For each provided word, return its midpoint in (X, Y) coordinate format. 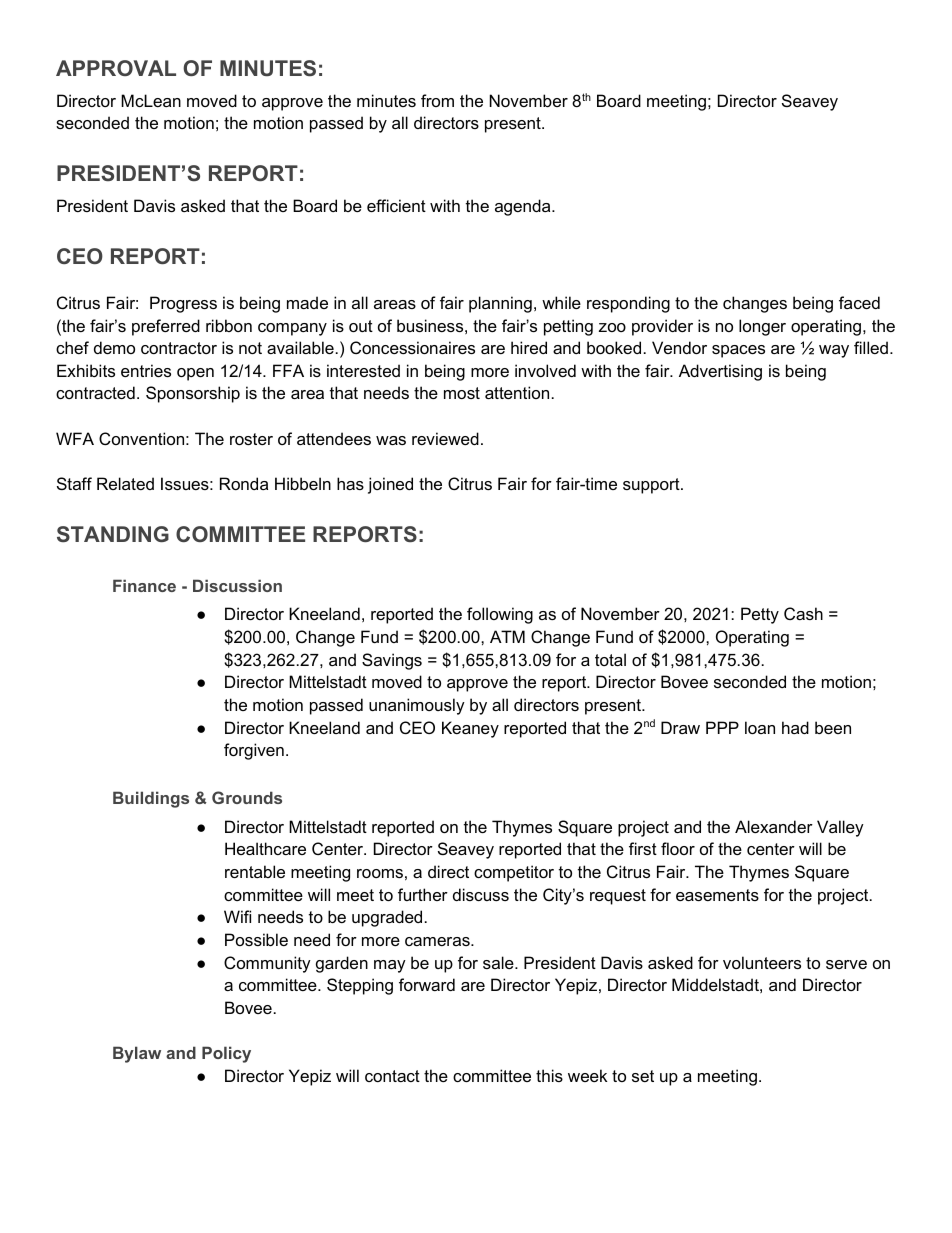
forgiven (254, 751)
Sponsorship (193, 394)
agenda (524, 207)
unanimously (417, 706)
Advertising (720, 372)
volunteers (762, 962)
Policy (226, 1054)
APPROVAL (116, 68)
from (437, 100)
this (549, 1075)
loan (760, 727)
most (462, 393)
